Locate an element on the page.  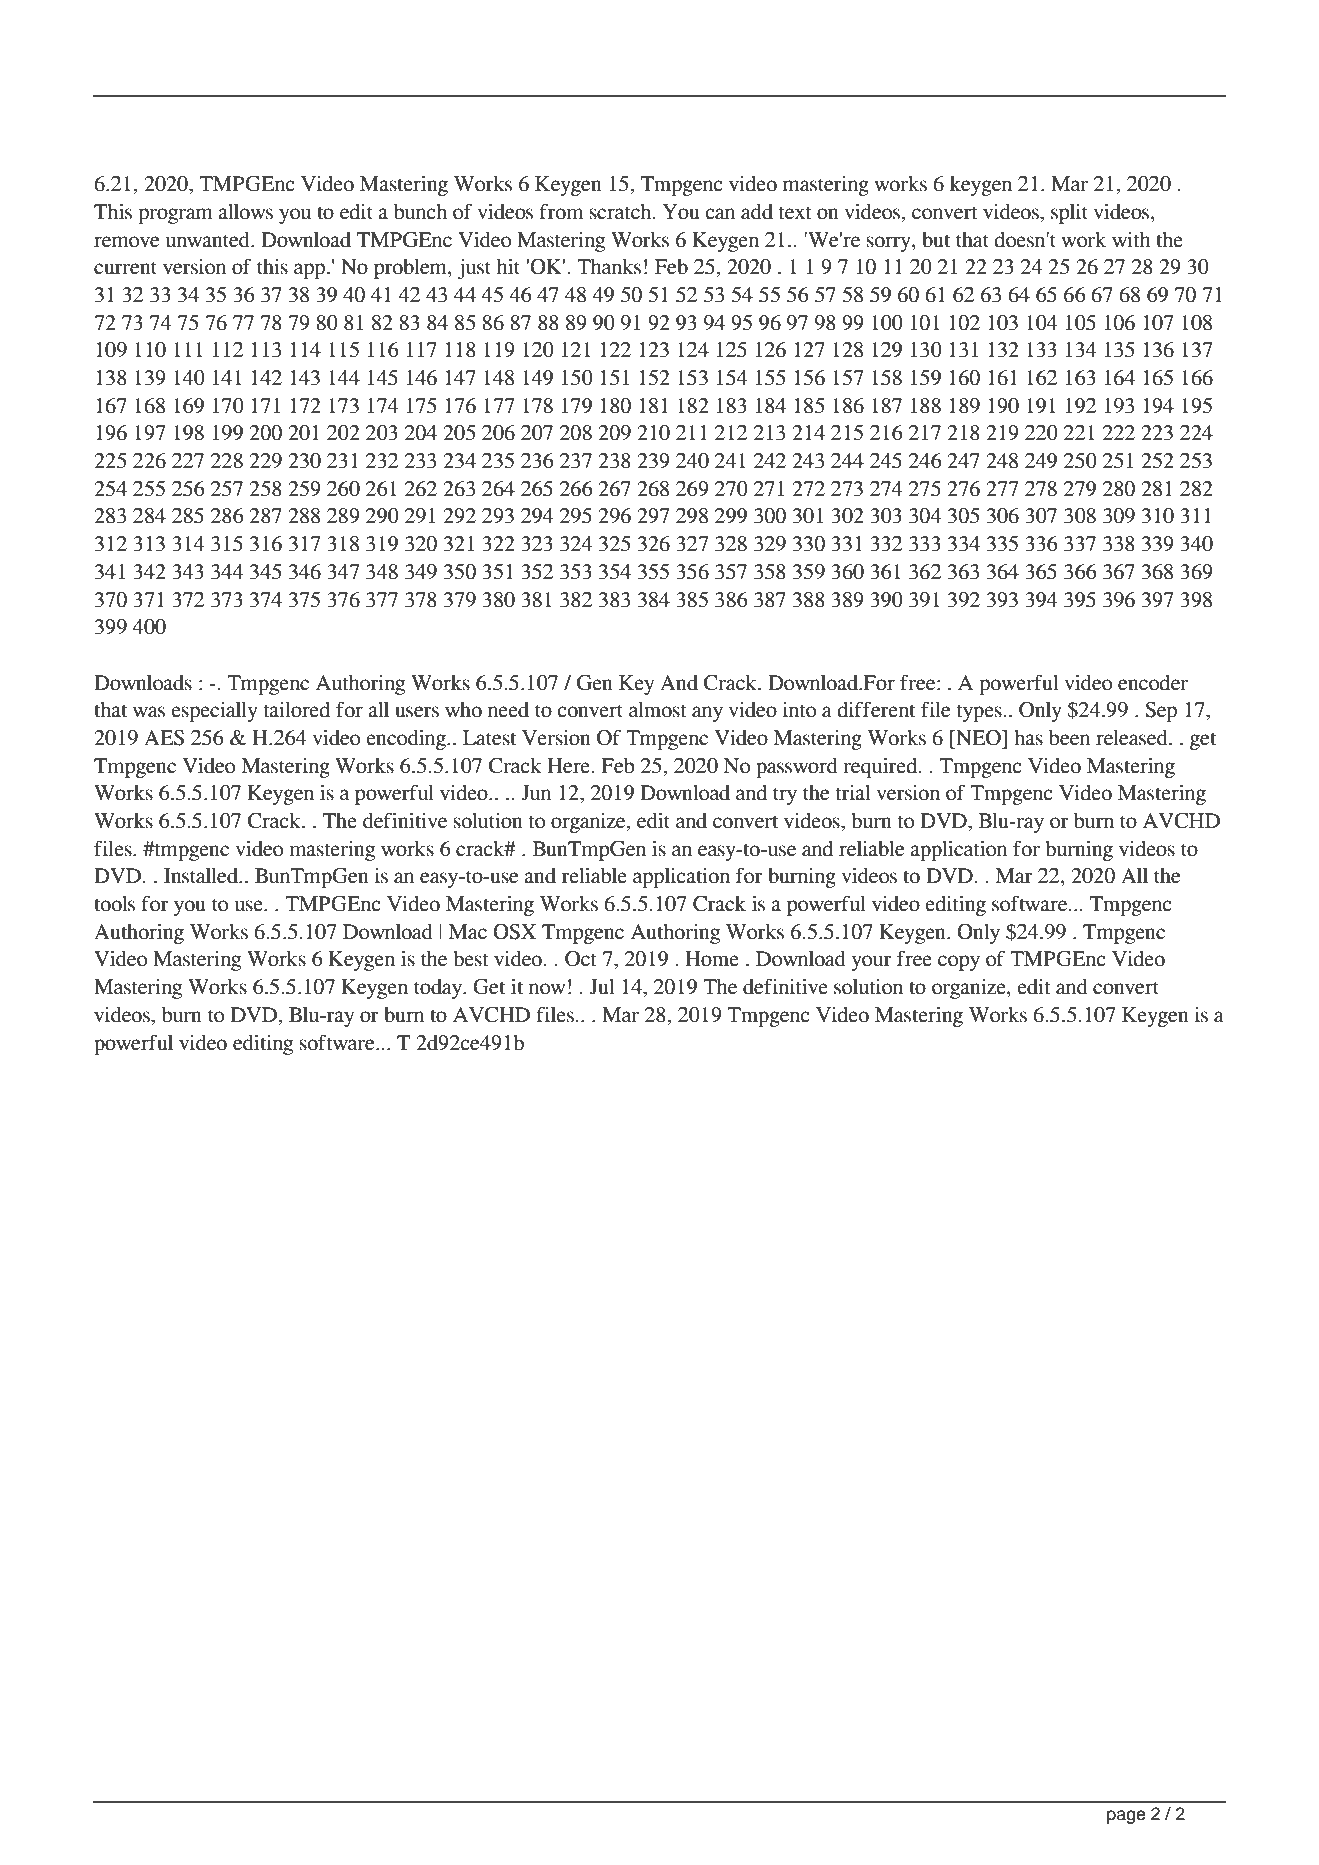
unwanted is located at coordinates (209, 240).
